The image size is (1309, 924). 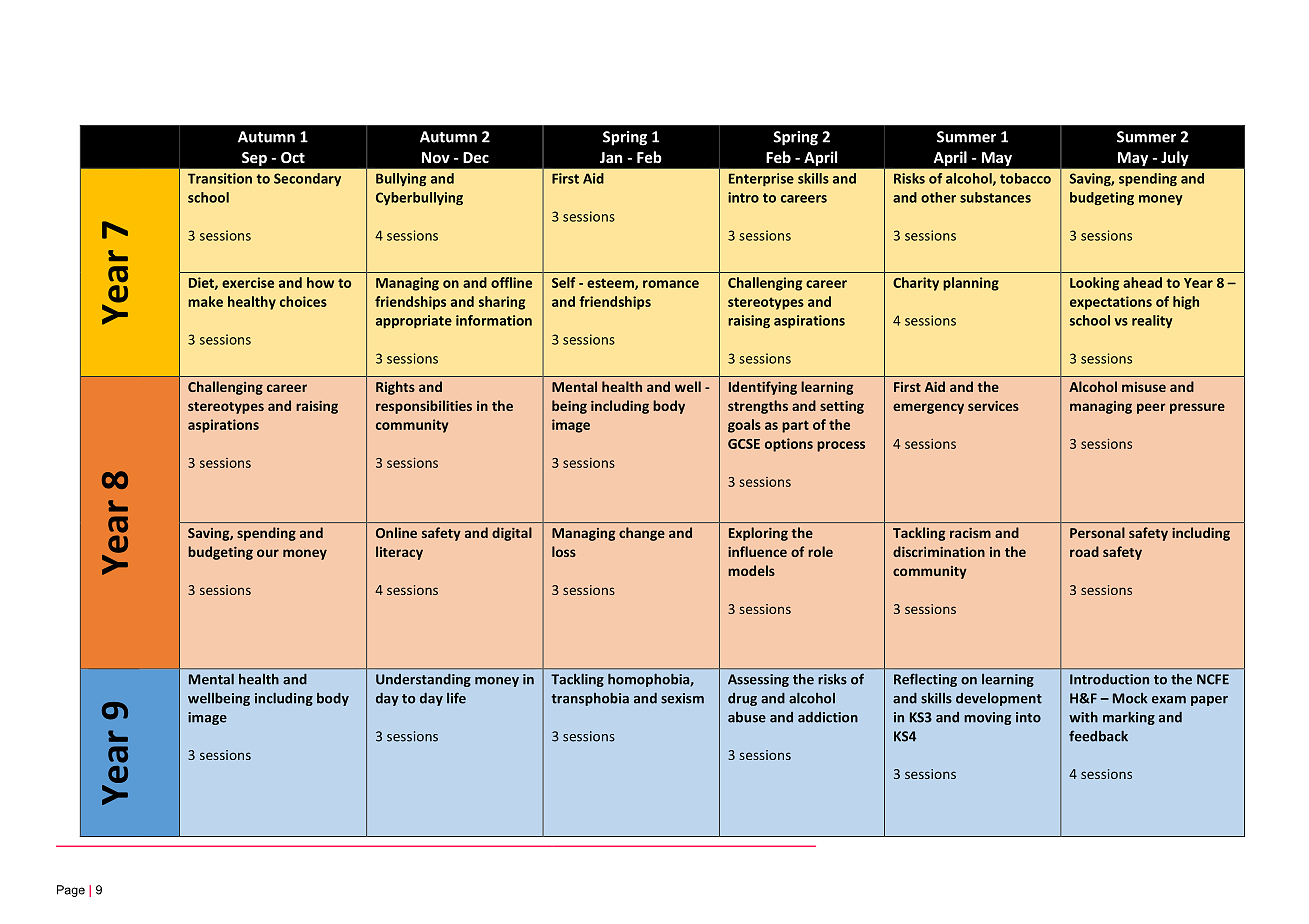 What do you see at coordinates (744, 426) in the image?
I see `goals` at bounding box center [744, 426].
